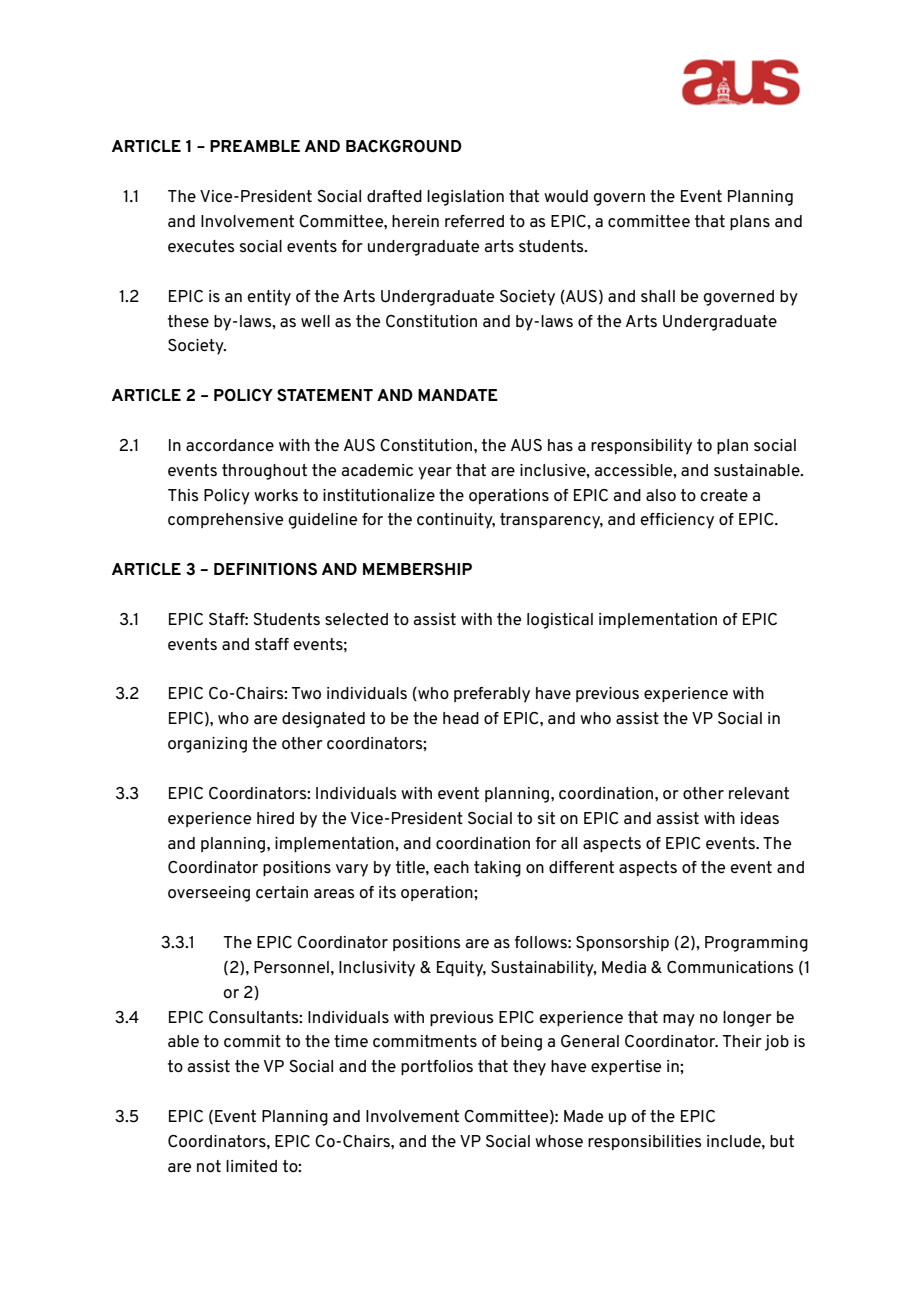  I want to click on hired, so click(275, 818).
